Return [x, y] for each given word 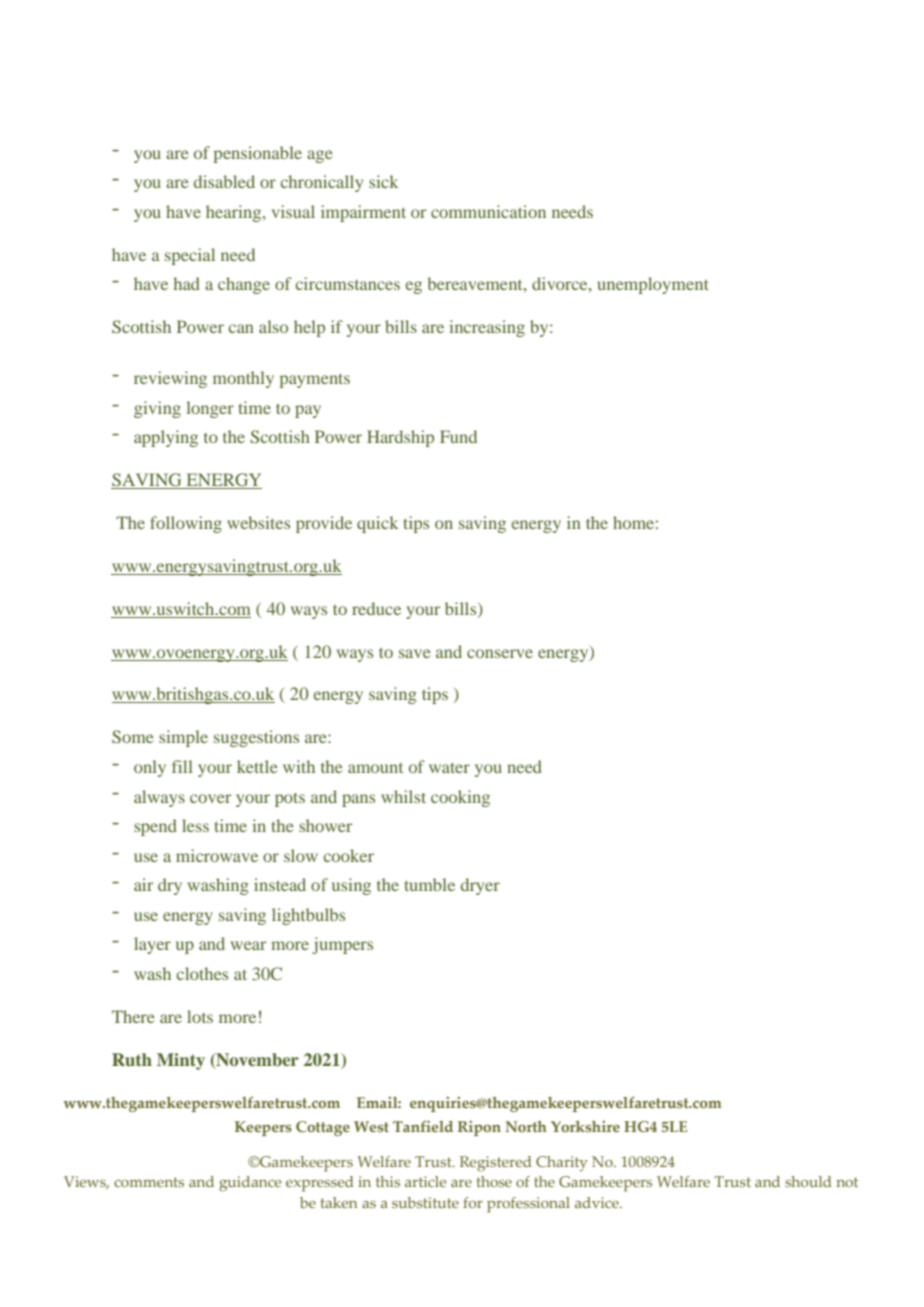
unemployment [653, 285]
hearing [235, 213]
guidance [250, 1184]
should [808, 1181]
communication [488, 211]
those [494, 1181]
